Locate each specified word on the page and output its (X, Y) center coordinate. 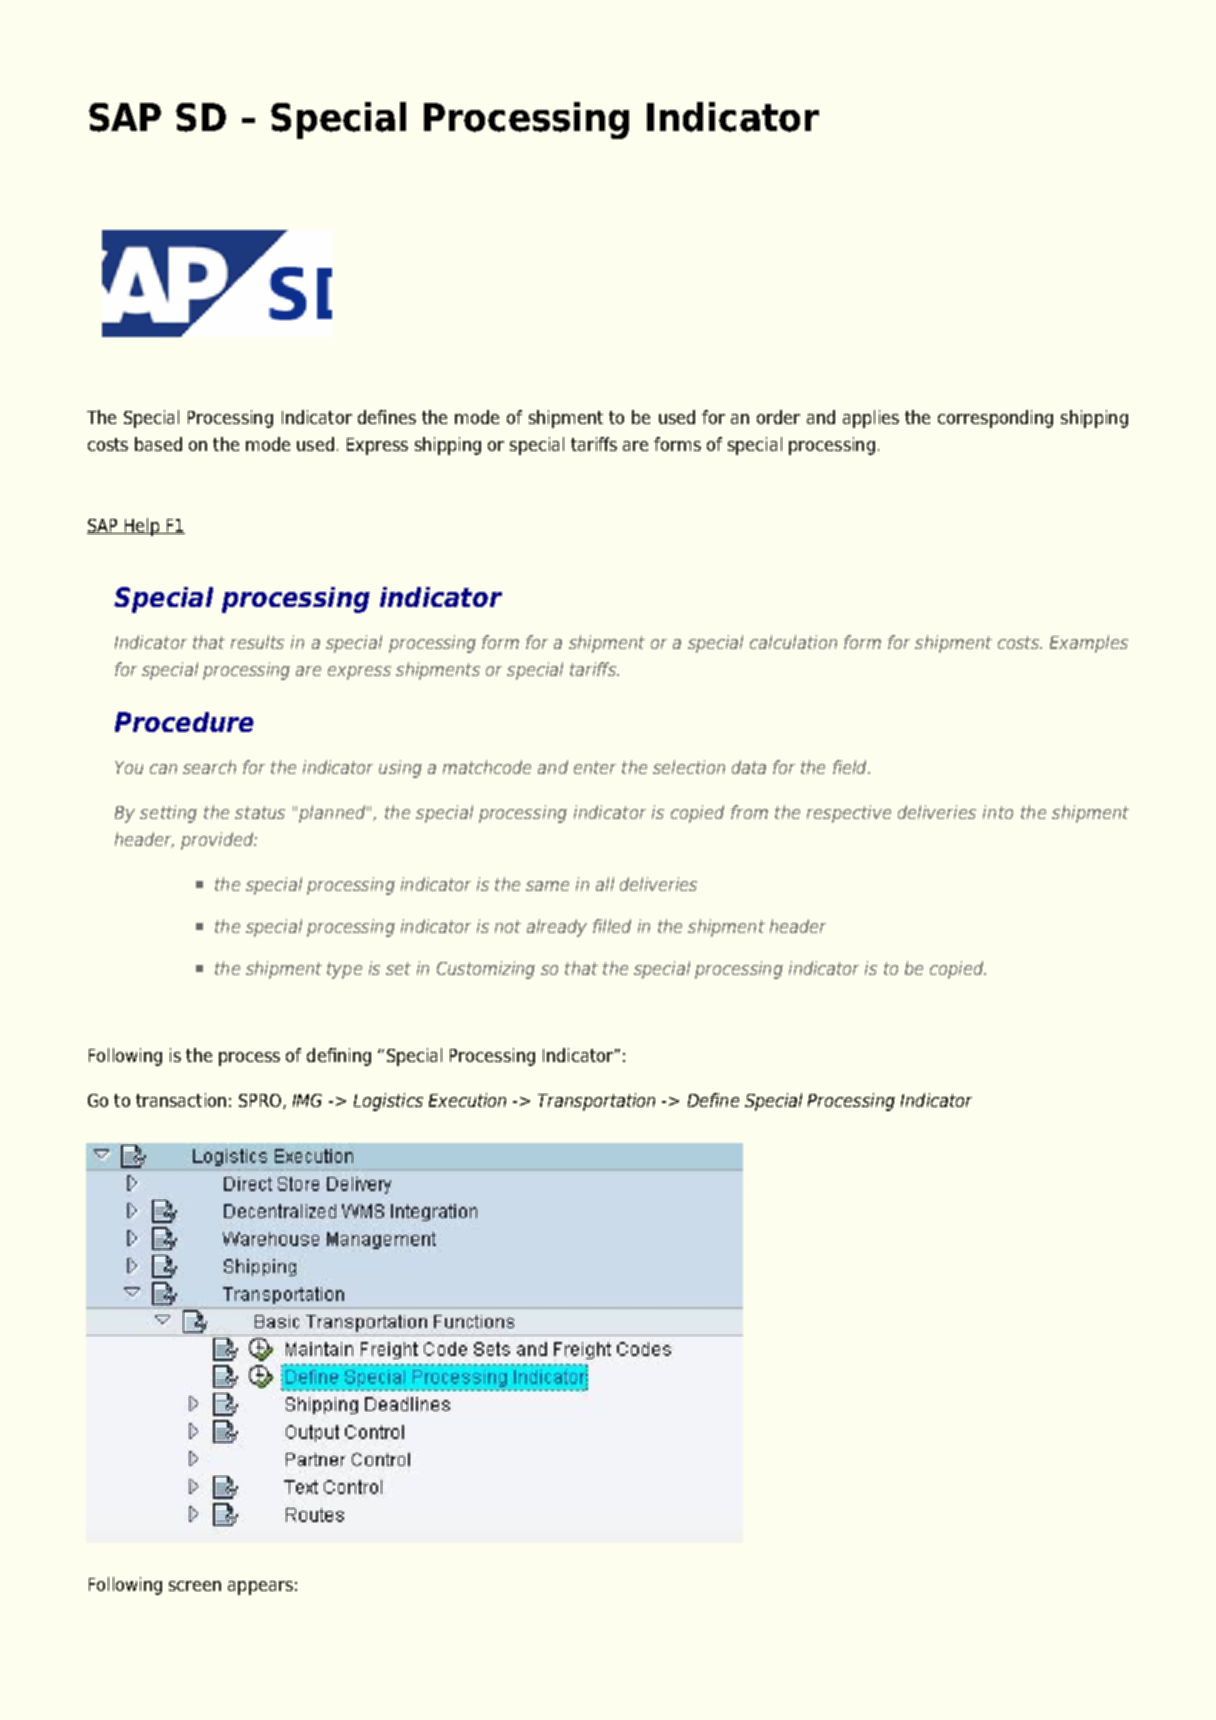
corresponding (995, 419)
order (778, 417)
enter (595, 767)
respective (849, 814)
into (998, 812)
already (557, 928)
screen (195, 1586)
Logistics (388, 1102)
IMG (307, 1100)
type (344, 970)
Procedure (184, 722)
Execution (467, 1100)
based (158, 444)
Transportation (596, 1102)
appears (260, 1588)
